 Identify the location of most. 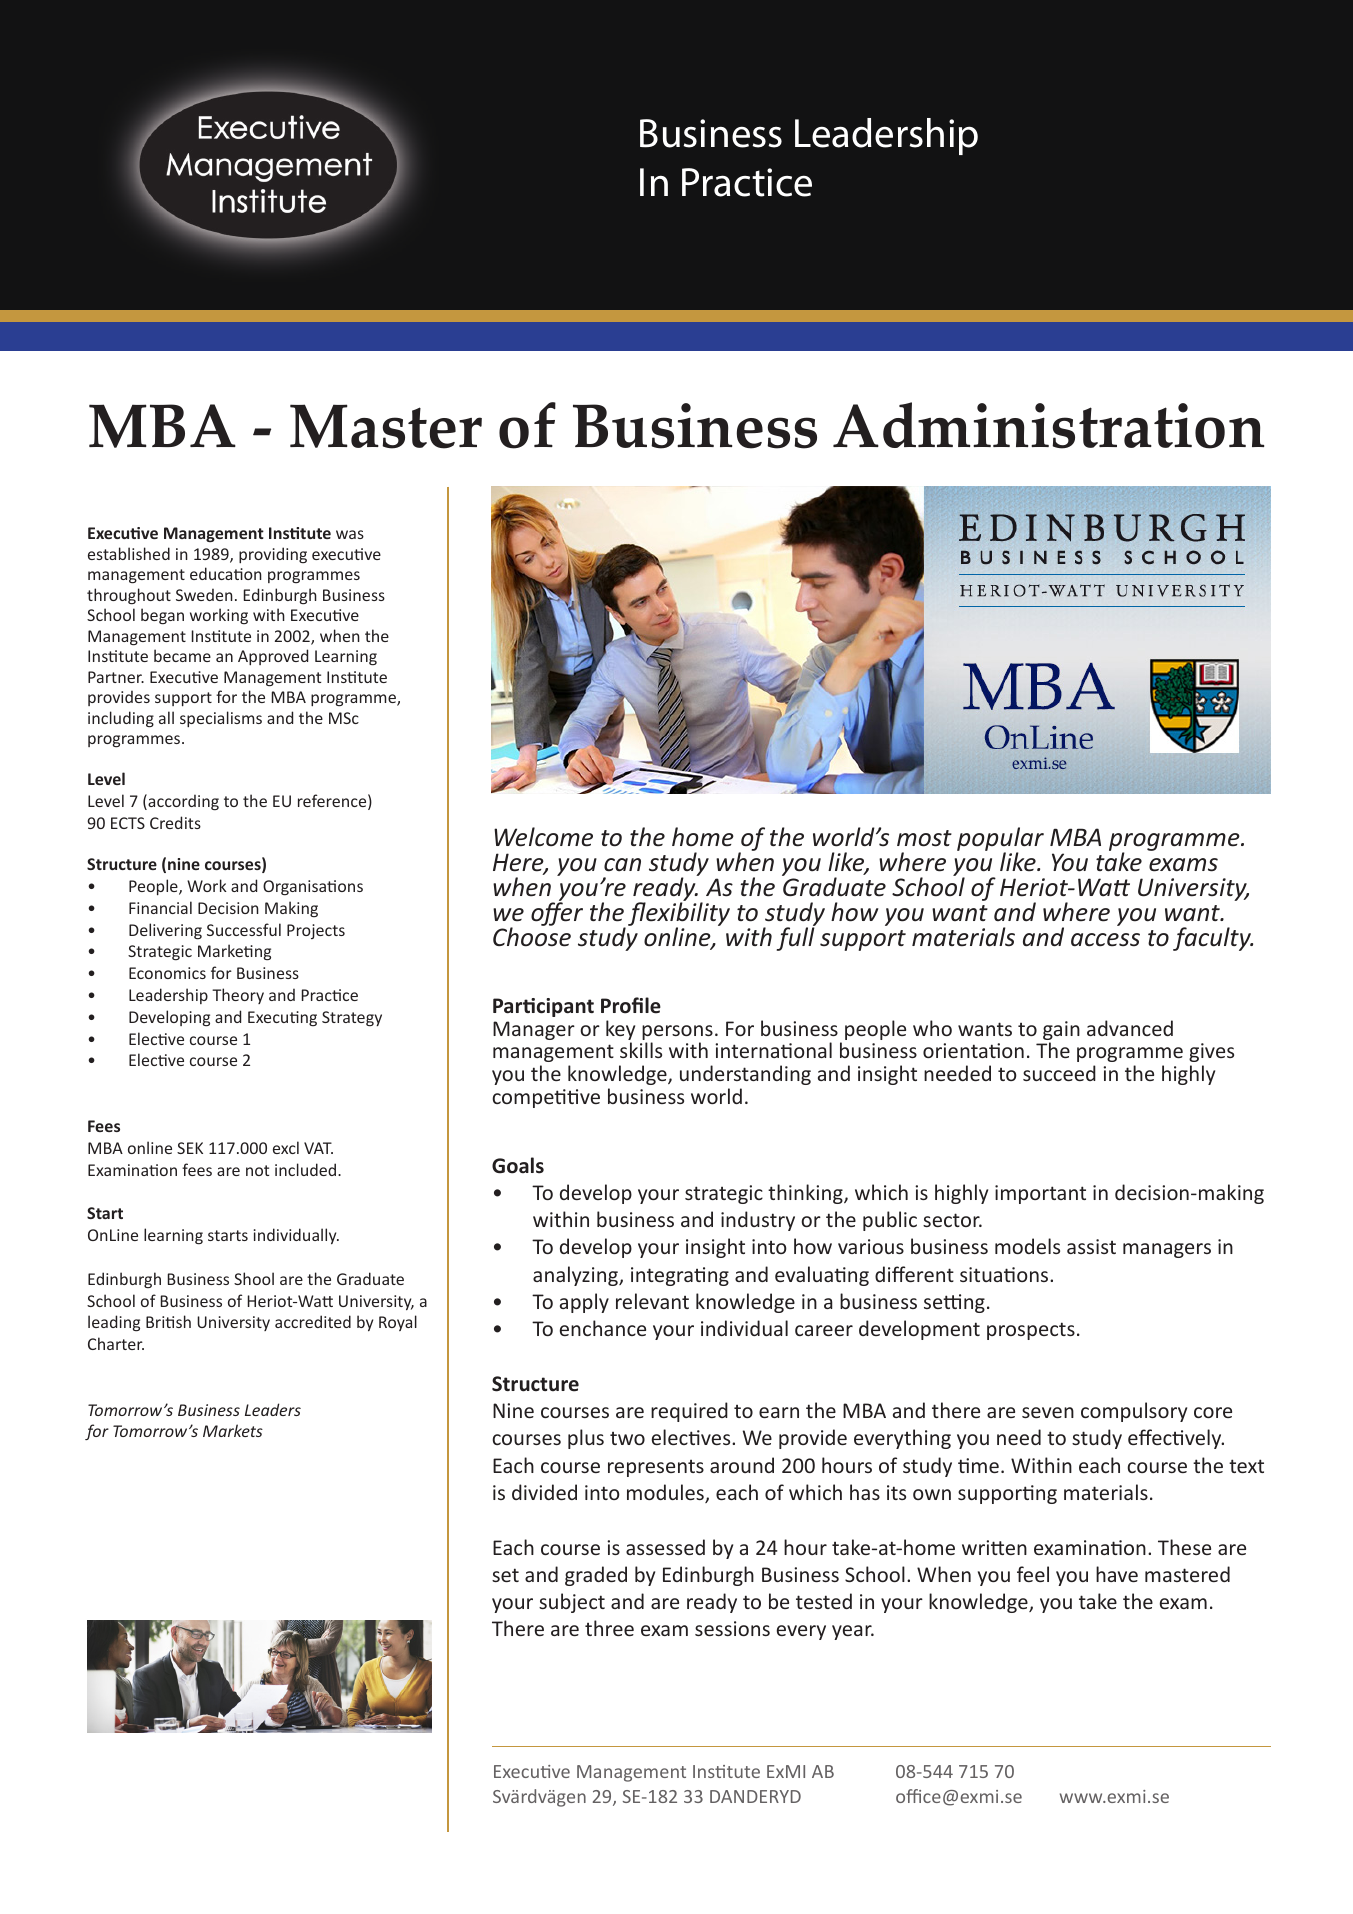
(924, 838).
